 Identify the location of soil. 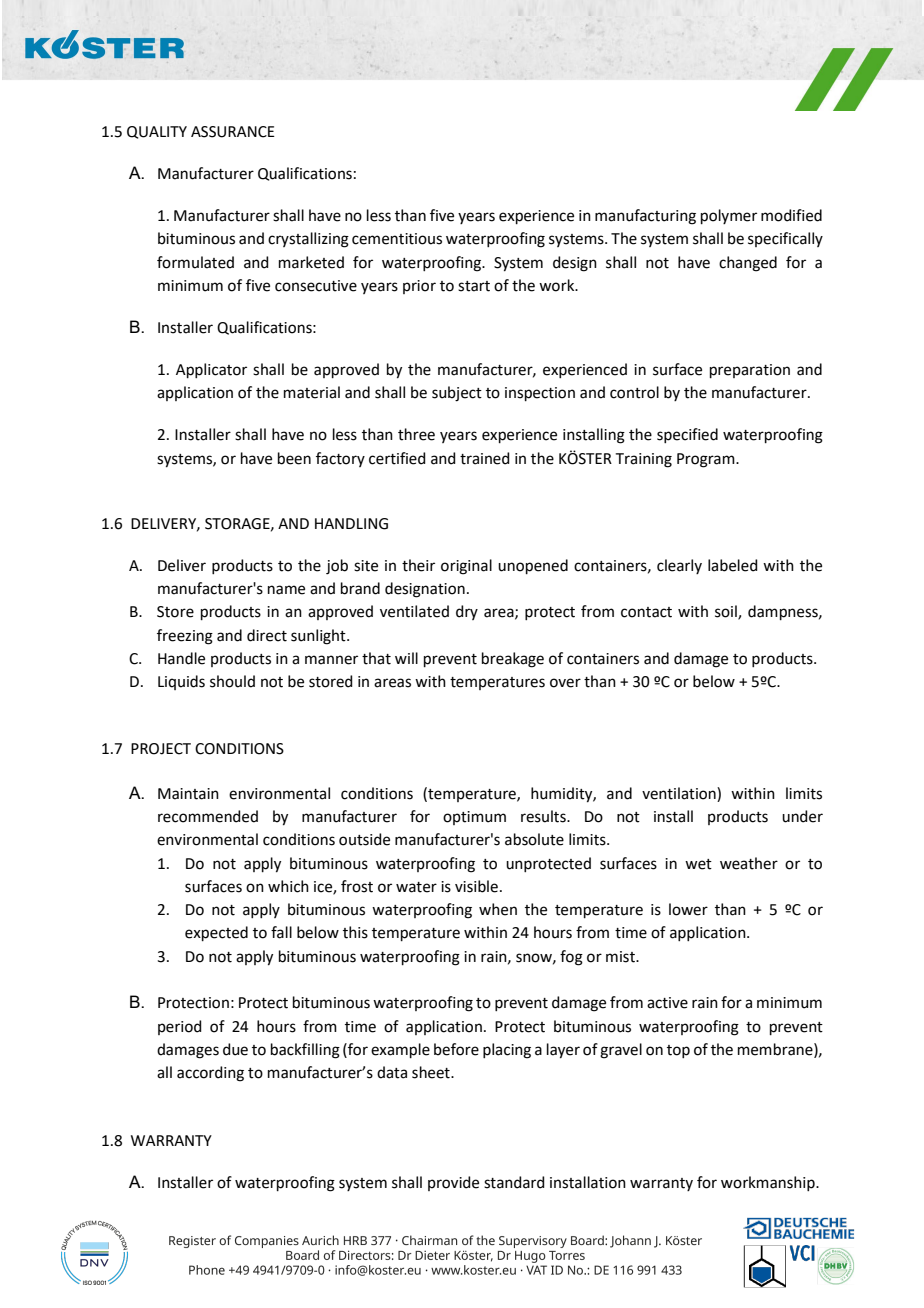
(727, 612).
